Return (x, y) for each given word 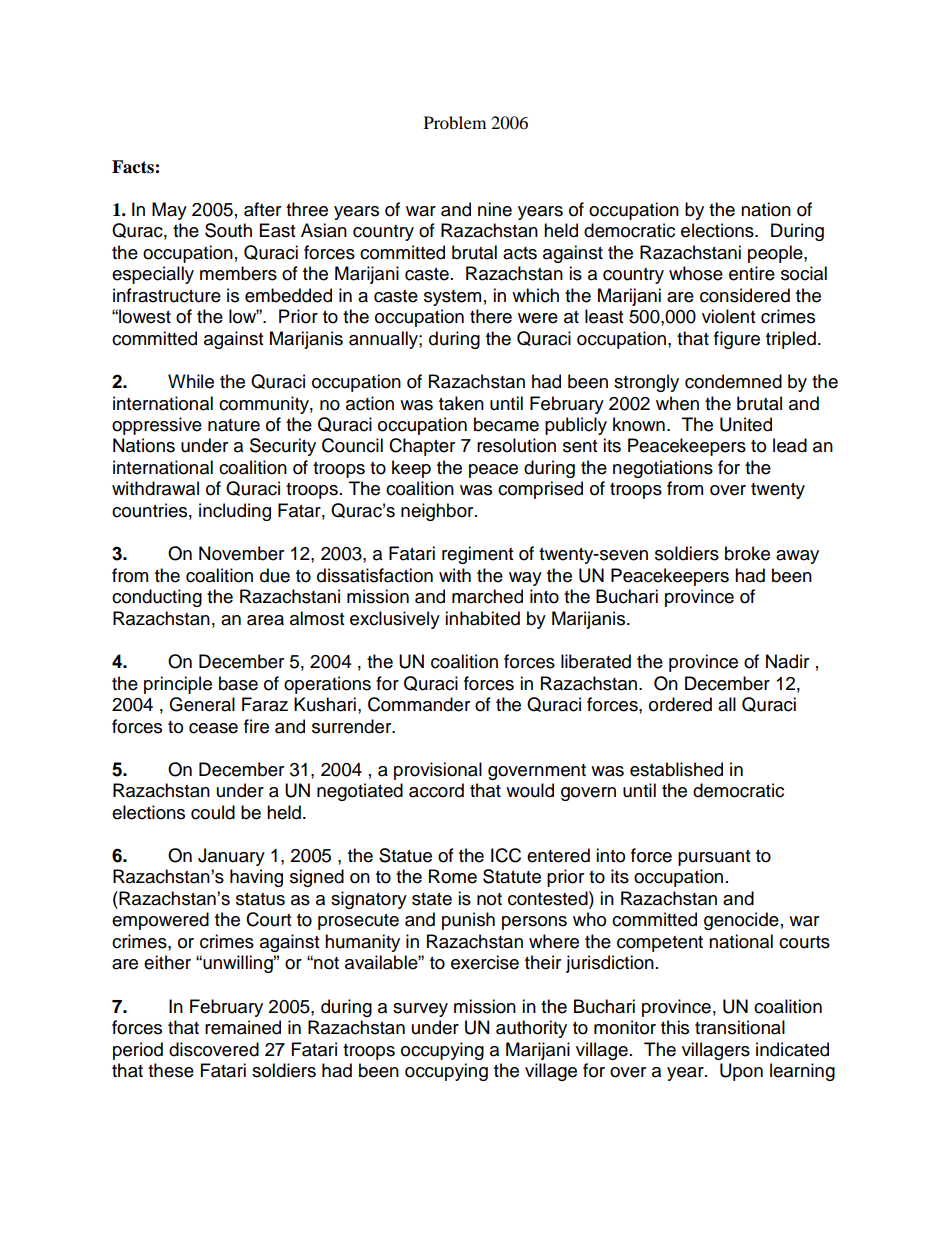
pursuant (714, 858)
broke (747, 553)
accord (436, 790)
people (776, 254)
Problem (455, 122)
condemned (733, 381)
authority (531, 1029)
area (265, 620)
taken (461, 403)
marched (487, 596)
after (262, 209)
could (213, 812)
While (191, 381)
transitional (740, 1027)
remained (243, 1027)
